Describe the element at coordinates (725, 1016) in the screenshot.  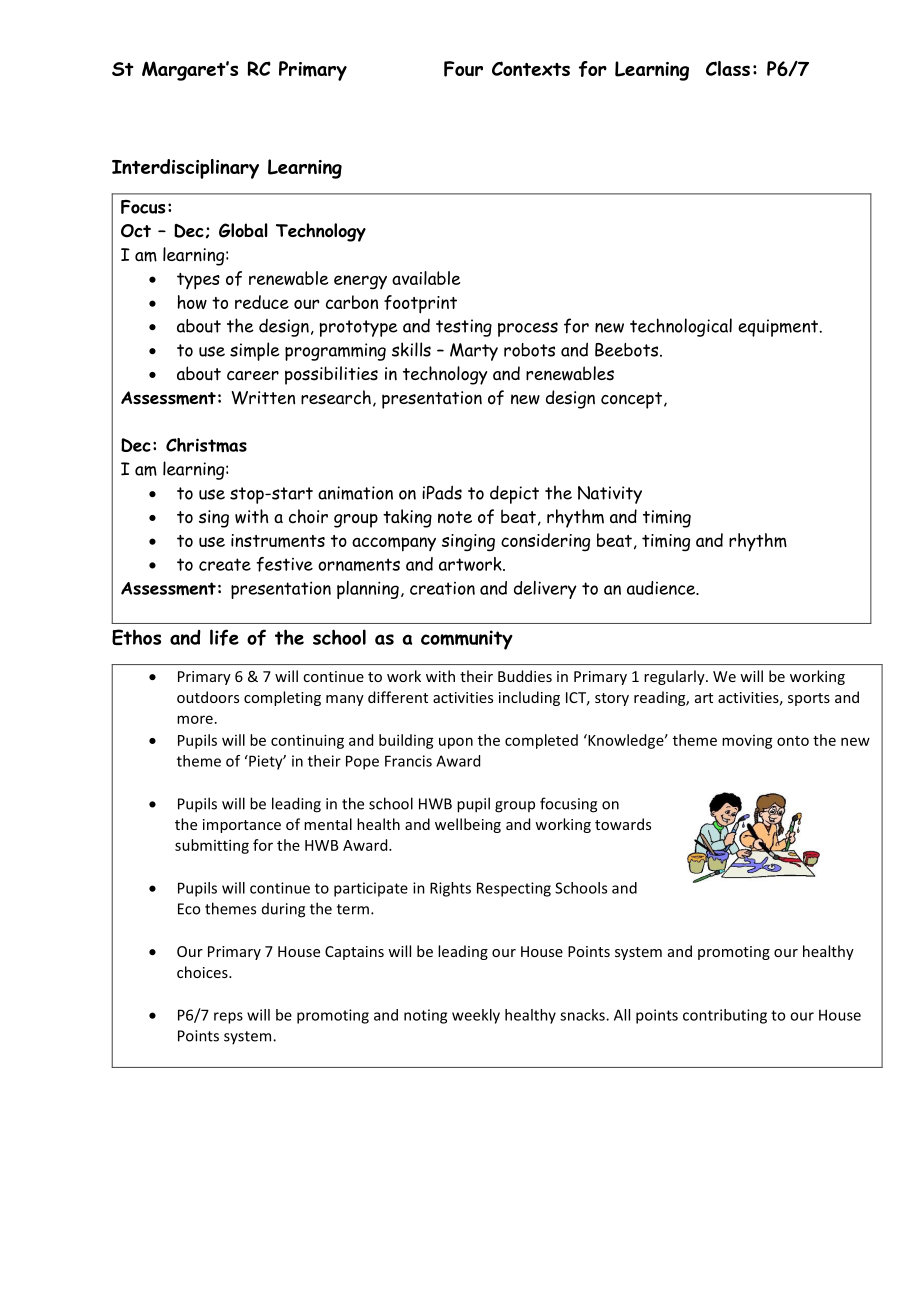
I see `contributing` at that location.
